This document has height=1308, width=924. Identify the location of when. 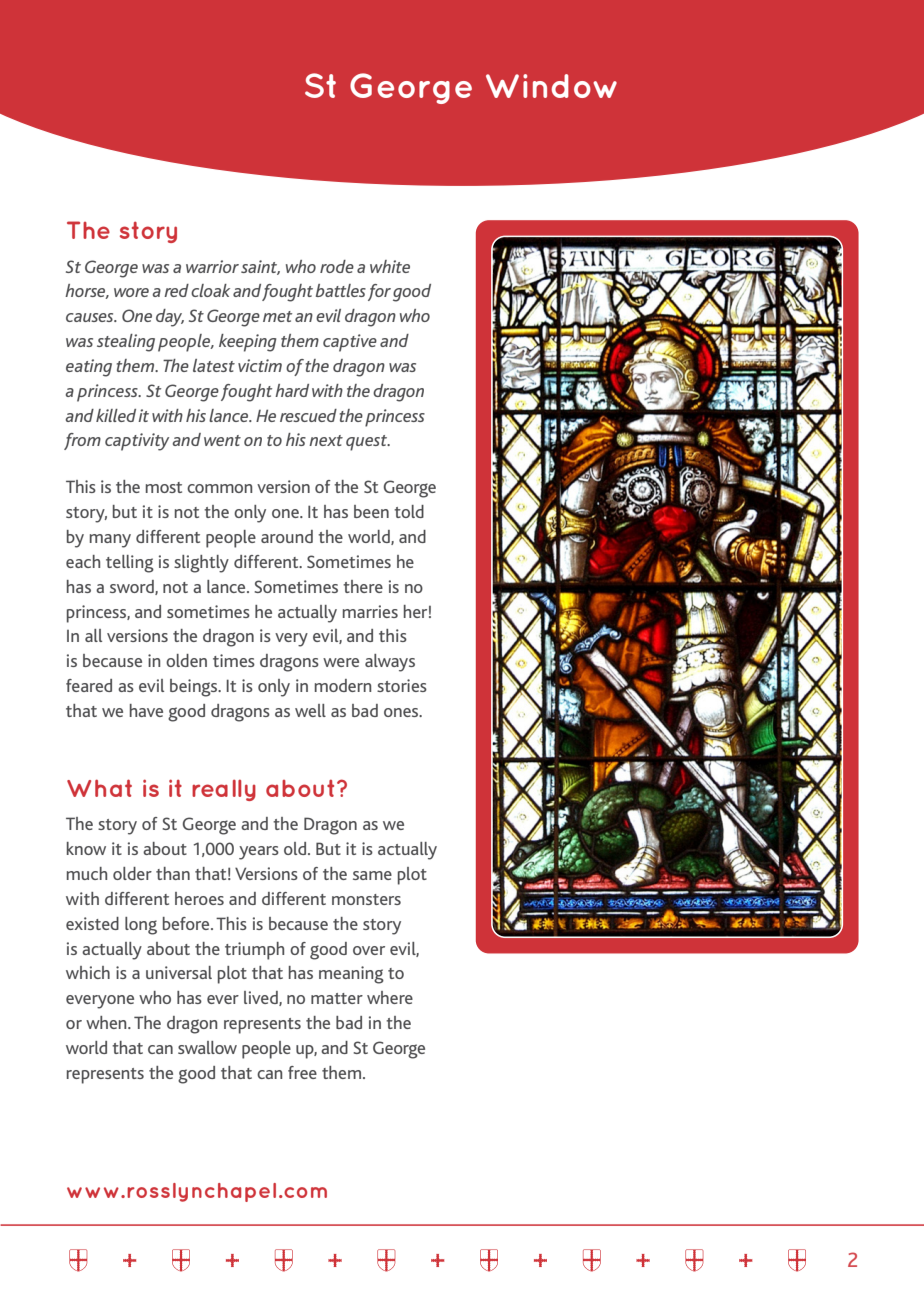
(107, 1022).
